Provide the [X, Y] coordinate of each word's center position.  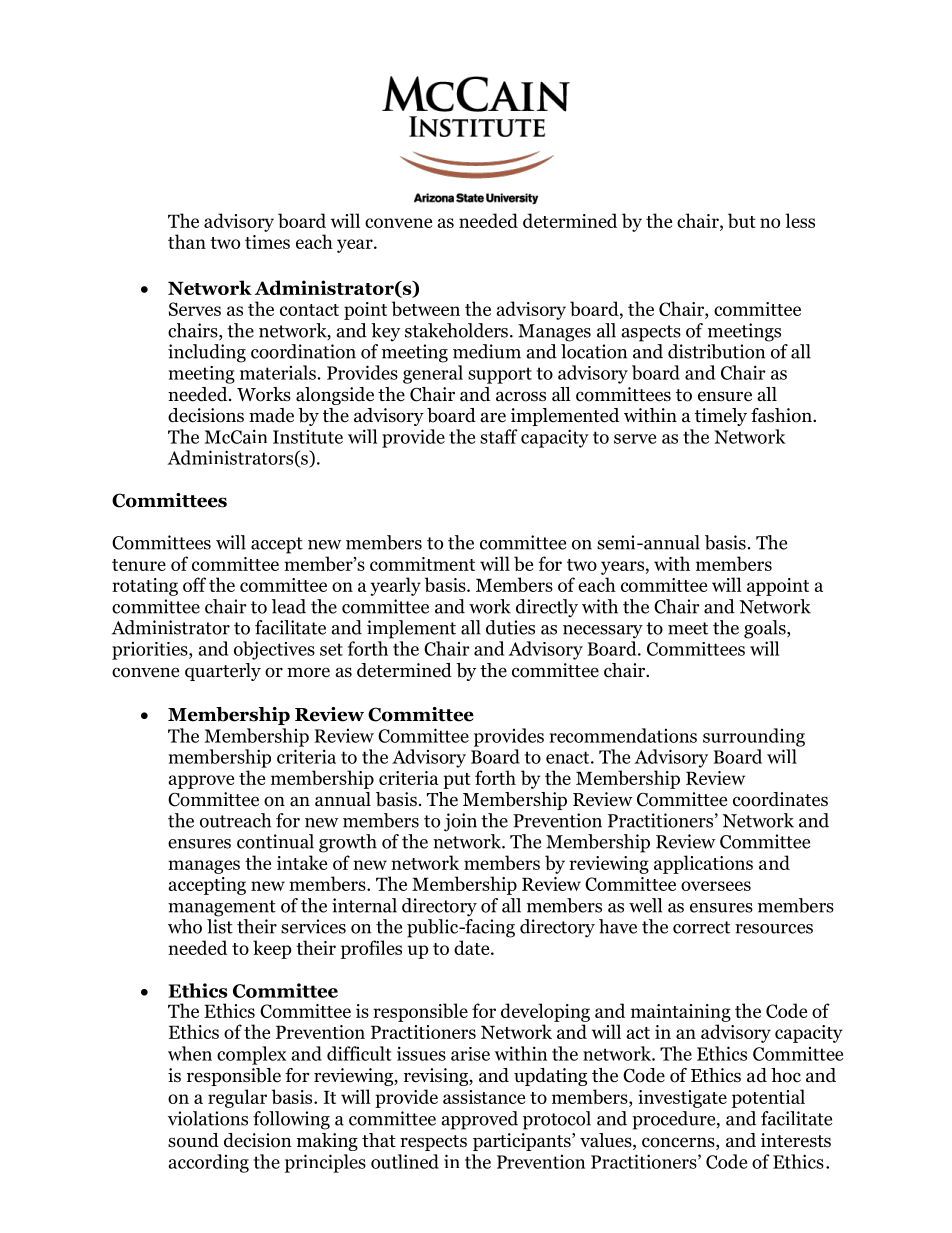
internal [364, 905]
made [271, 415]
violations [208, 1118]
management [222, 908]
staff [499, 436]
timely [721, 417]
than [187, 241]
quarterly [223, 672]
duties [510, 627]
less [800, 220]
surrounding [754, 737]
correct [701, 927]
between [426, 308]
